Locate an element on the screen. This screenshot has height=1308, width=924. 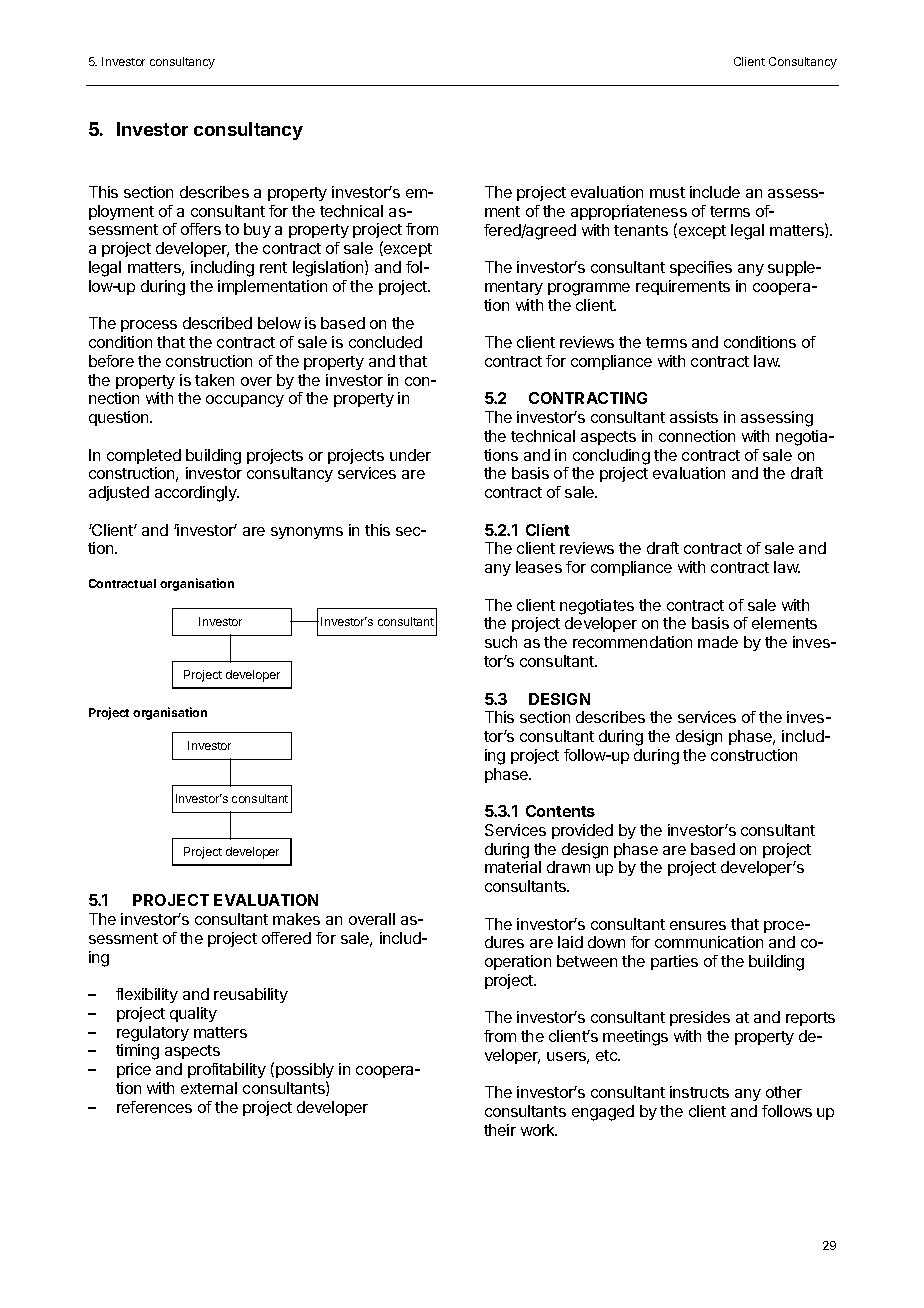
assists is located at coordinates (694, 417).
